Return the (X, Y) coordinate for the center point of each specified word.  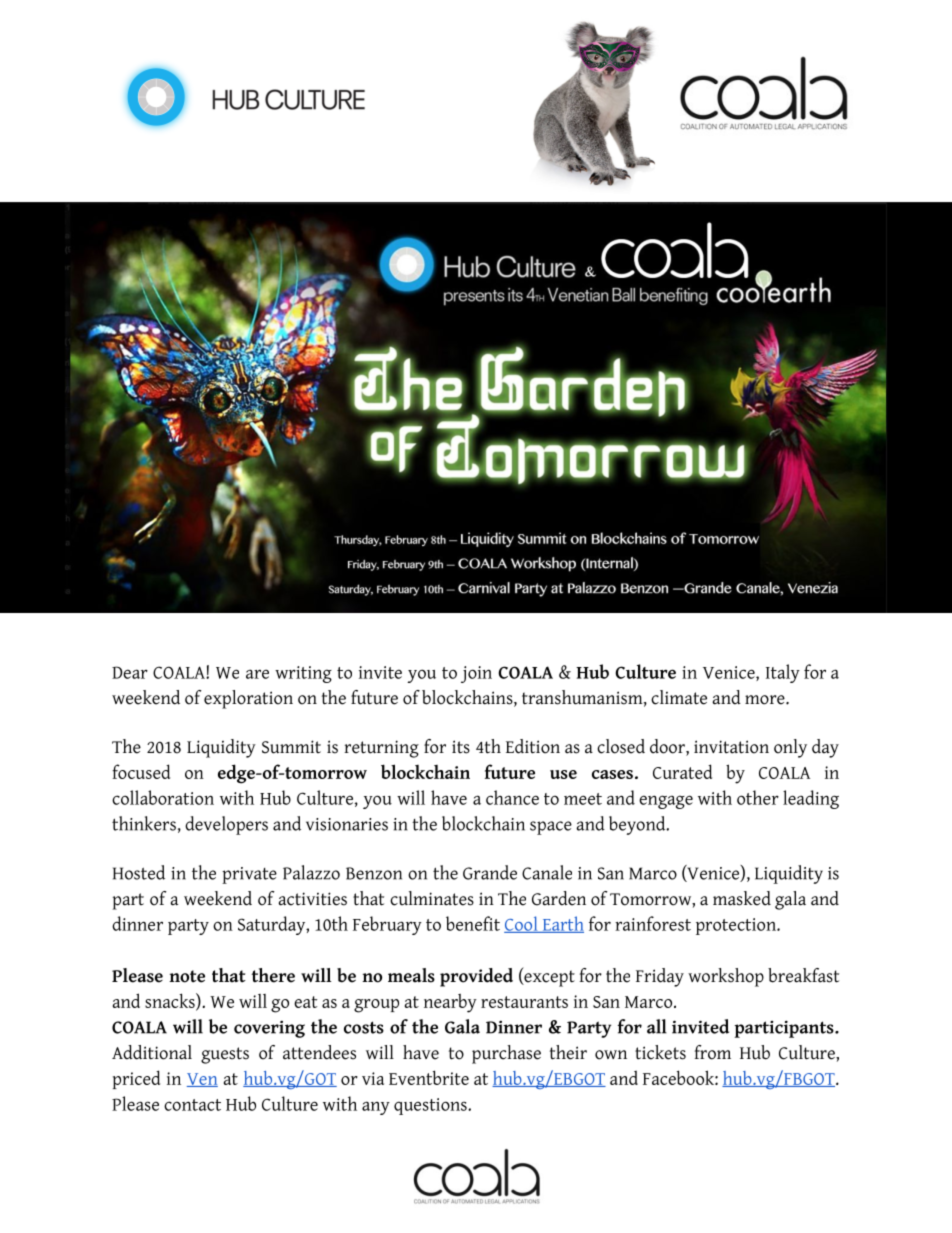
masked (742, 898)
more (765, 700)
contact (192, 1105)
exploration (248, 699)
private (249, 875)
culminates (432, 898)
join (476, 674)
